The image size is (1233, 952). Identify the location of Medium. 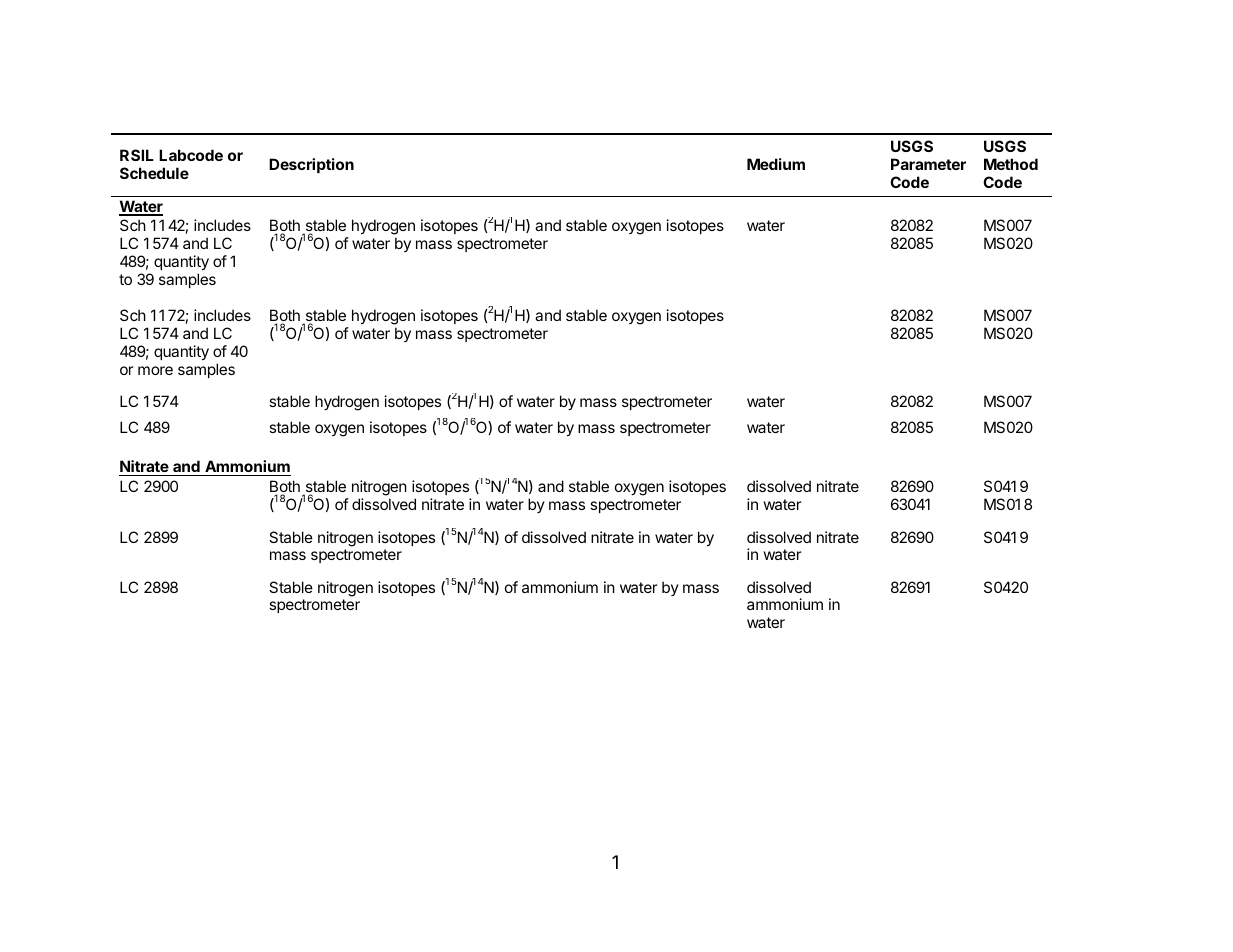
(776, 164).
